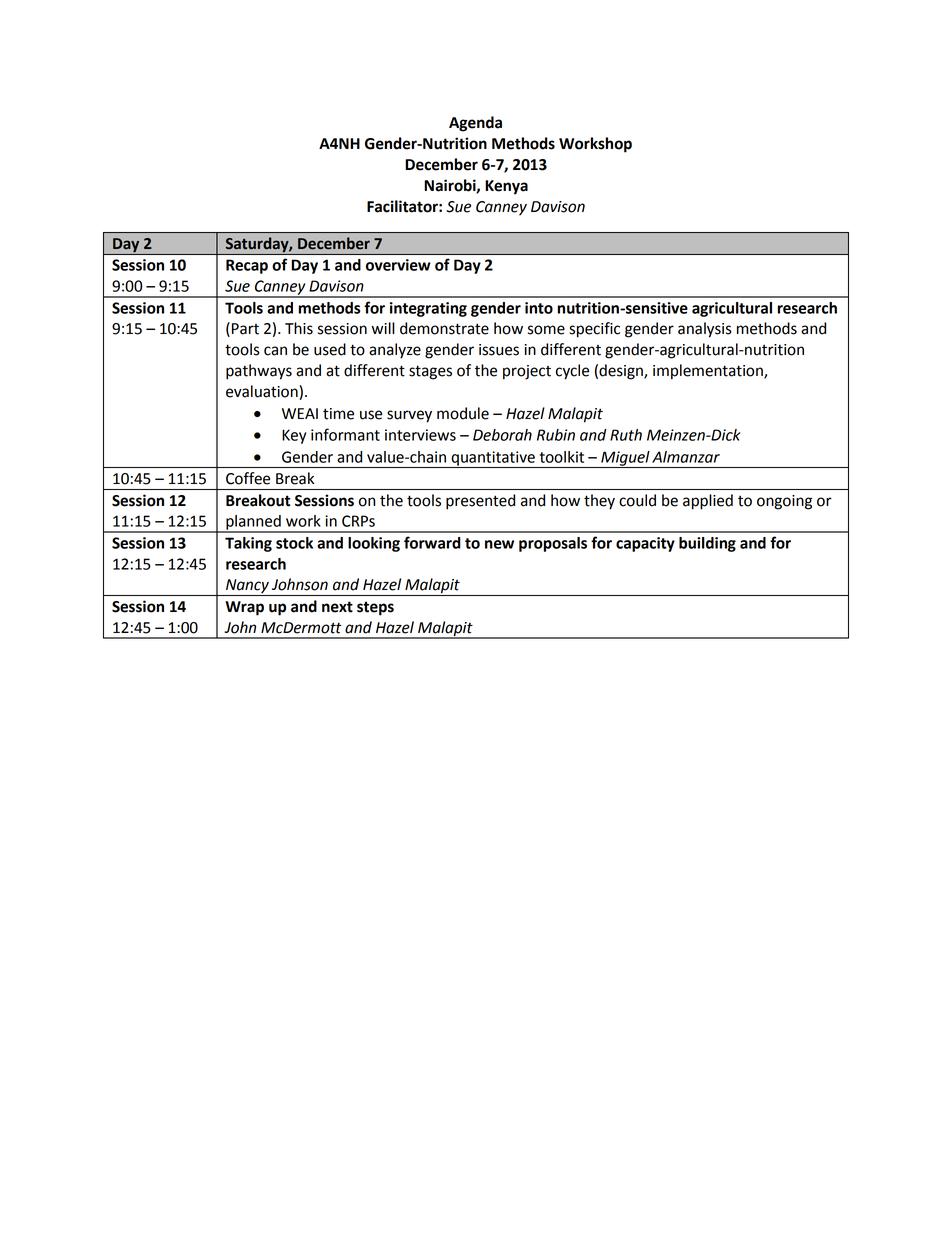 The image size is (952, 1233). What do you see at coordinates (546, 330) in the image?
I see `some` at bounding box center [546, 330].
